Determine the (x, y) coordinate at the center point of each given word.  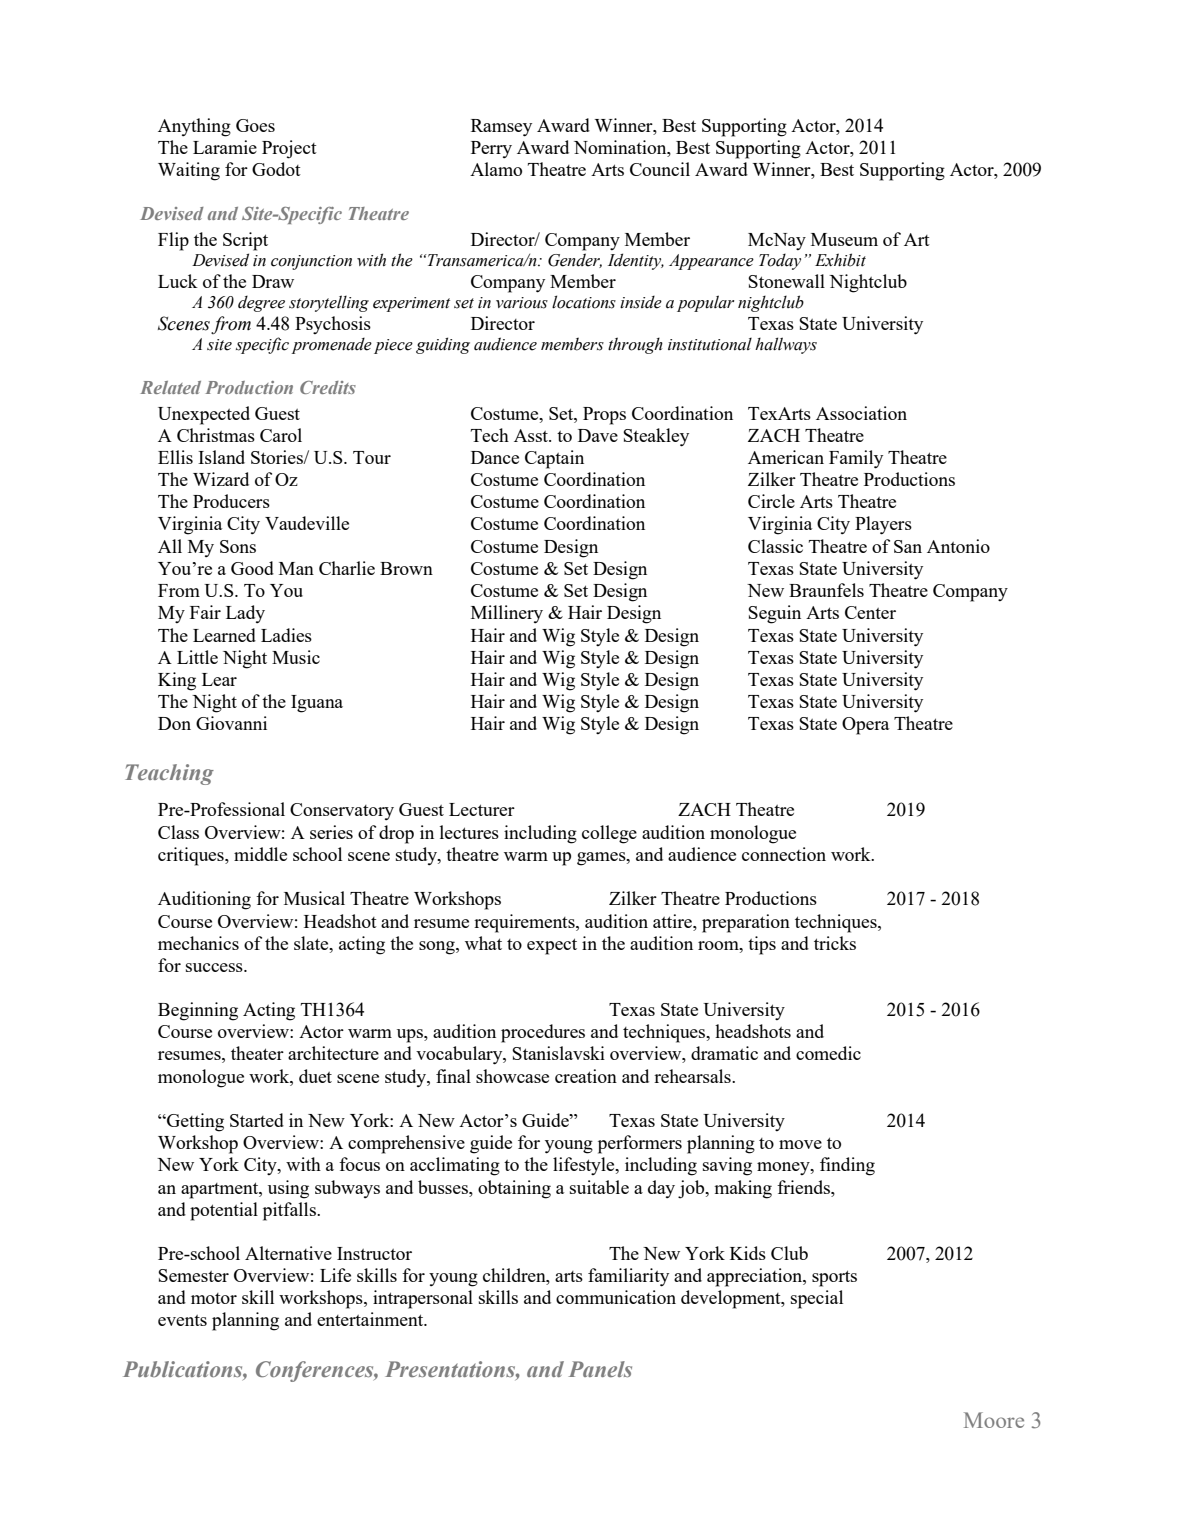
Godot (276, 169)
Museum (844, 239)
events (182, 1320)
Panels (600, 1369)
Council (660, 169)
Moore (994, 1420)
